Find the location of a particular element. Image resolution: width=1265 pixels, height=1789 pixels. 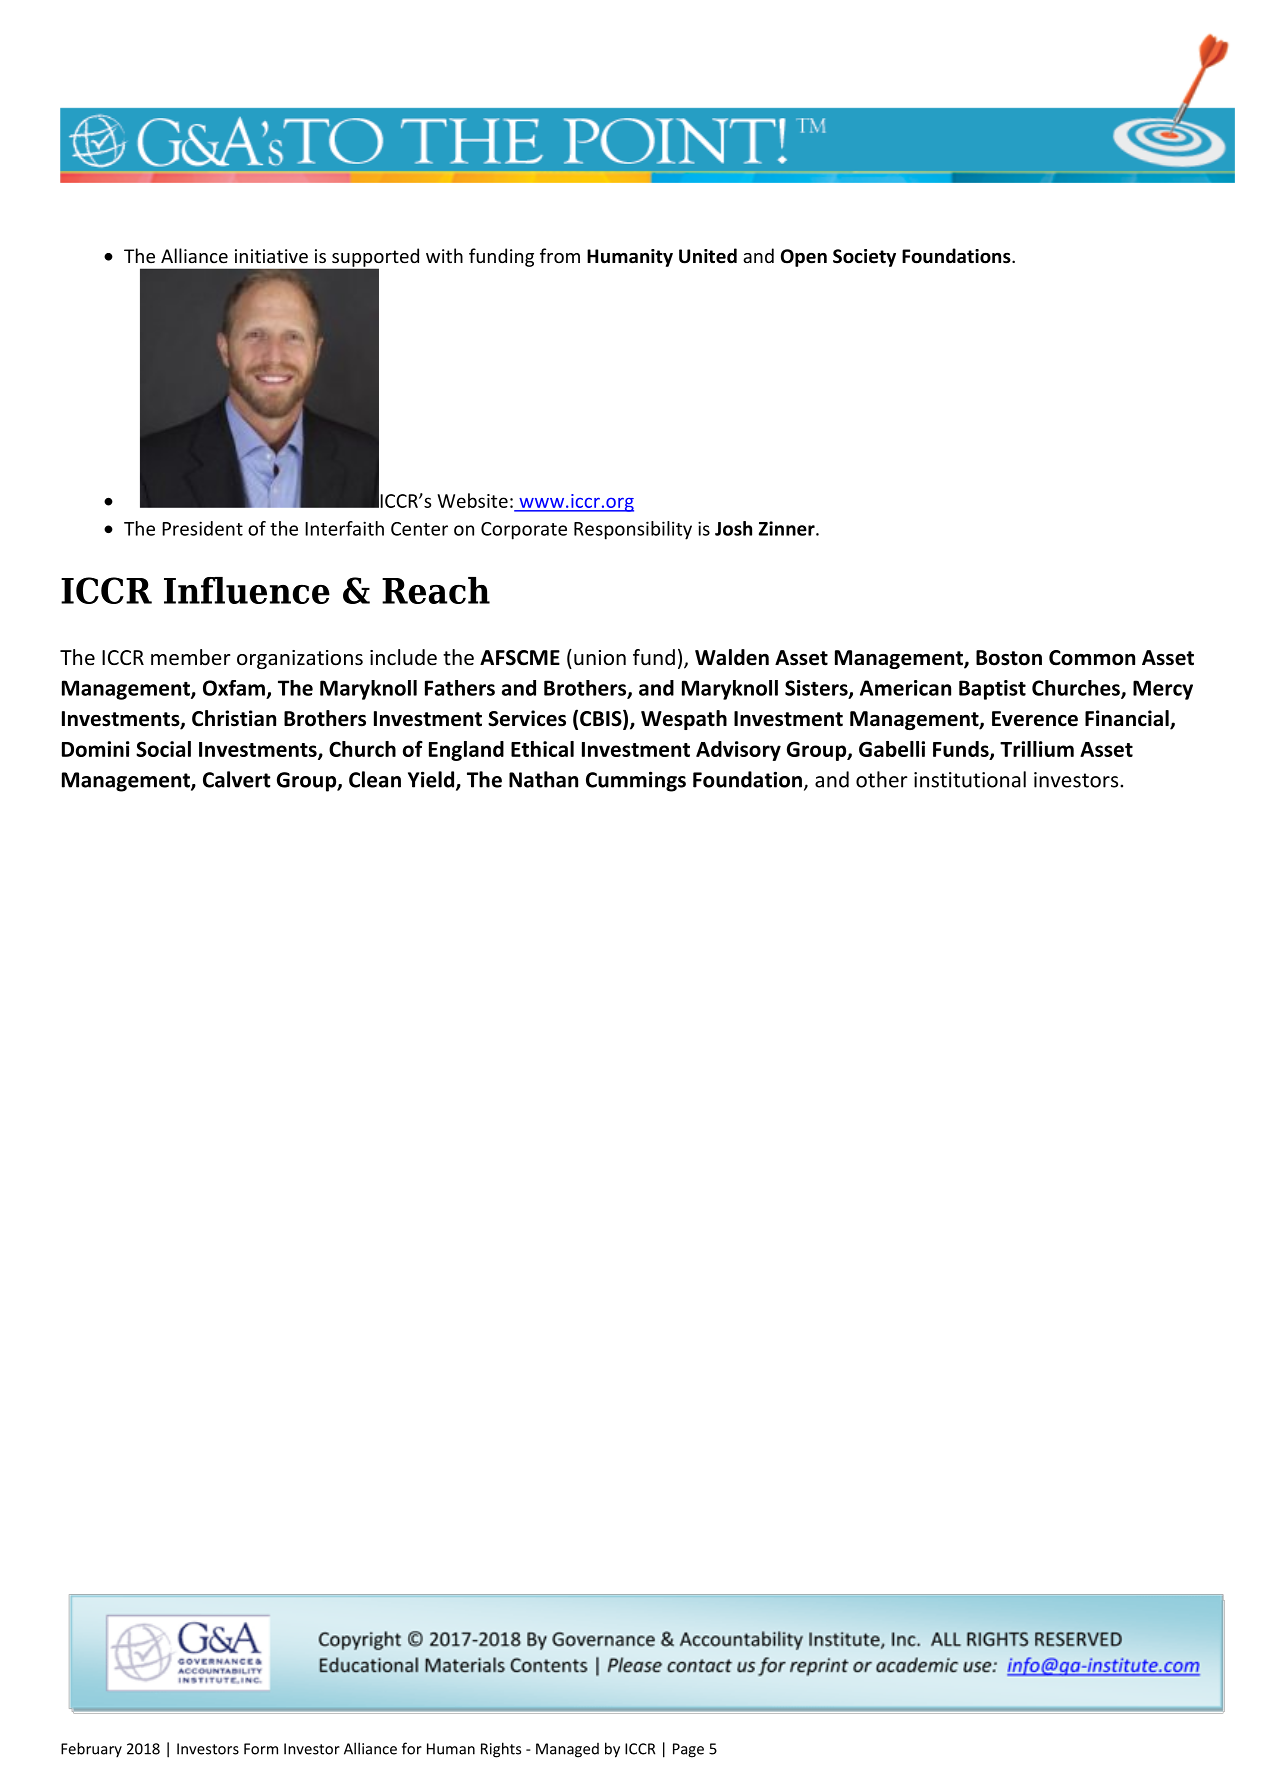

institutional is located at coordinates (970, 779).
